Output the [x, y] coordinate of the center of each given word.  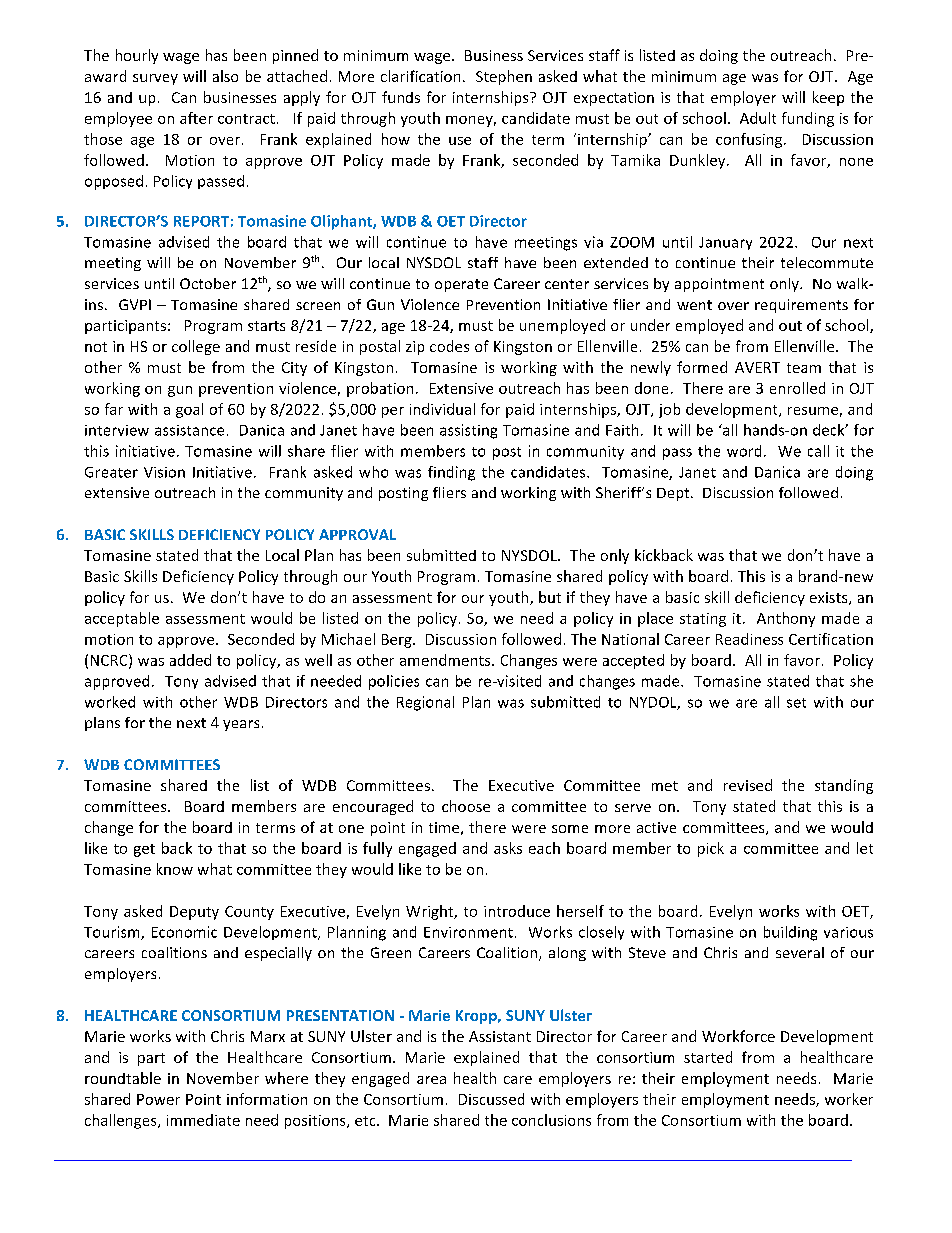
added [190, 660]
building [790, 933]
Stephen [504, 77]
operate [461, 285]
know [175, 869]
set [796, 703]
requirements [801, 306]
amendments [446, 660]
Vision [164, 472]
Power [158, 1099]
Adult [758, 118]
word [744, 451]
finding [451, 473]
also [225, 76]
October [208, 283]
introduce [517, 911]
